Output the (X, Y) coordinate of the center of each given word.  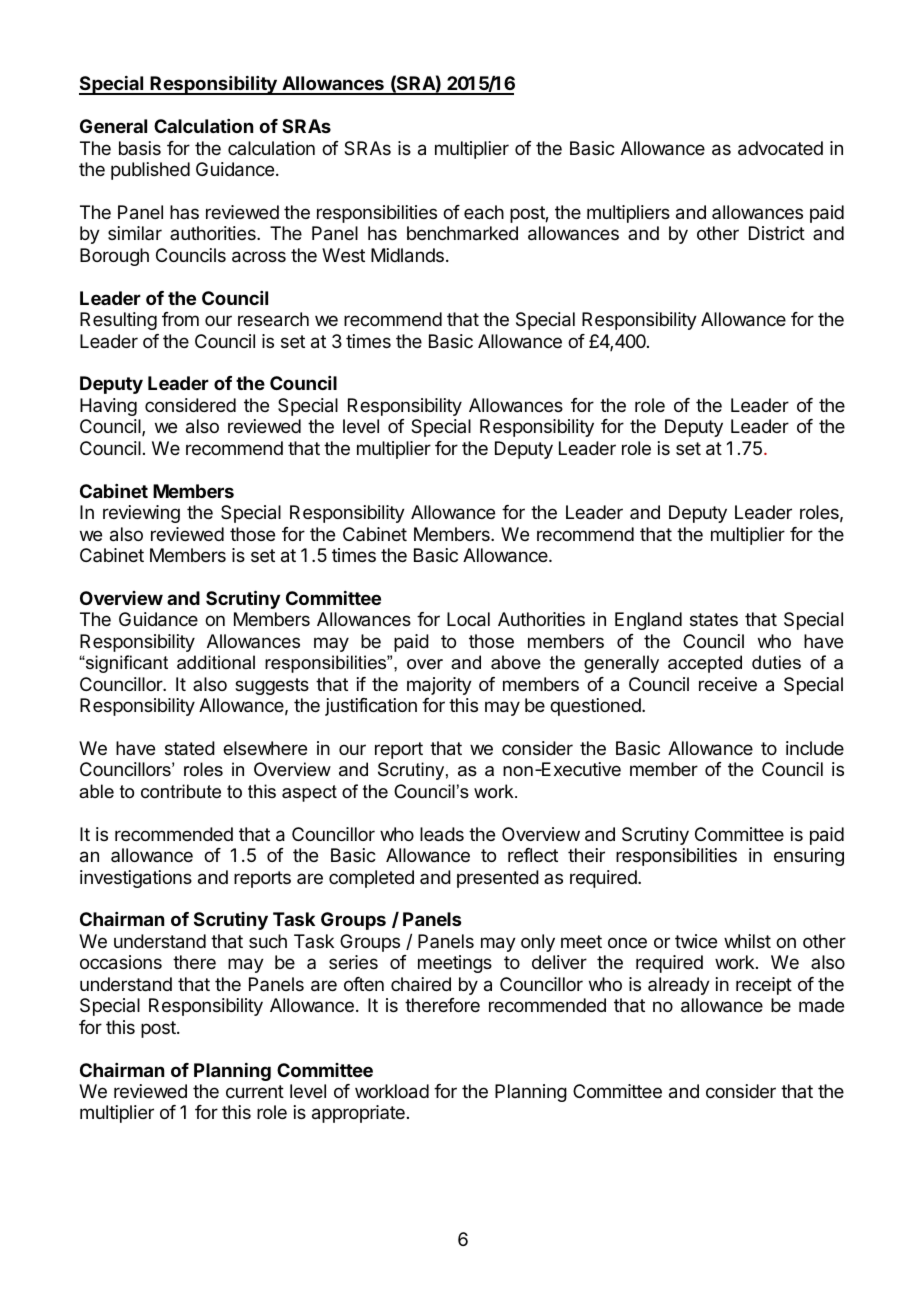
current (255, 1091)
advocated (780, 148)
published (150, 171)
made (821, 1005)
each (484, 212)
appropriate (358, 1114)
